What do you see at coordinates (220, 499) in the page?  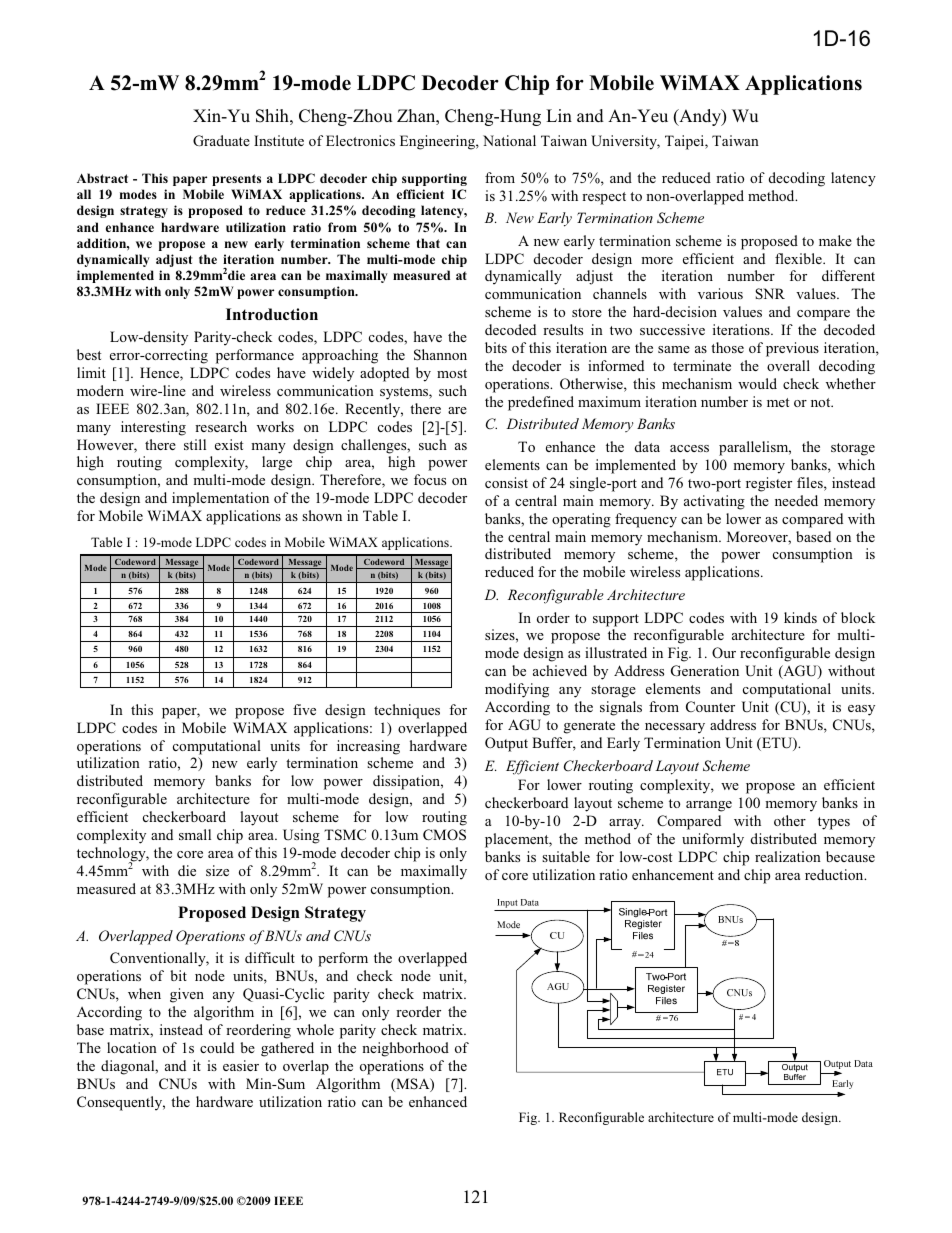 I see `implementation` at bounding box center [220, 499].
